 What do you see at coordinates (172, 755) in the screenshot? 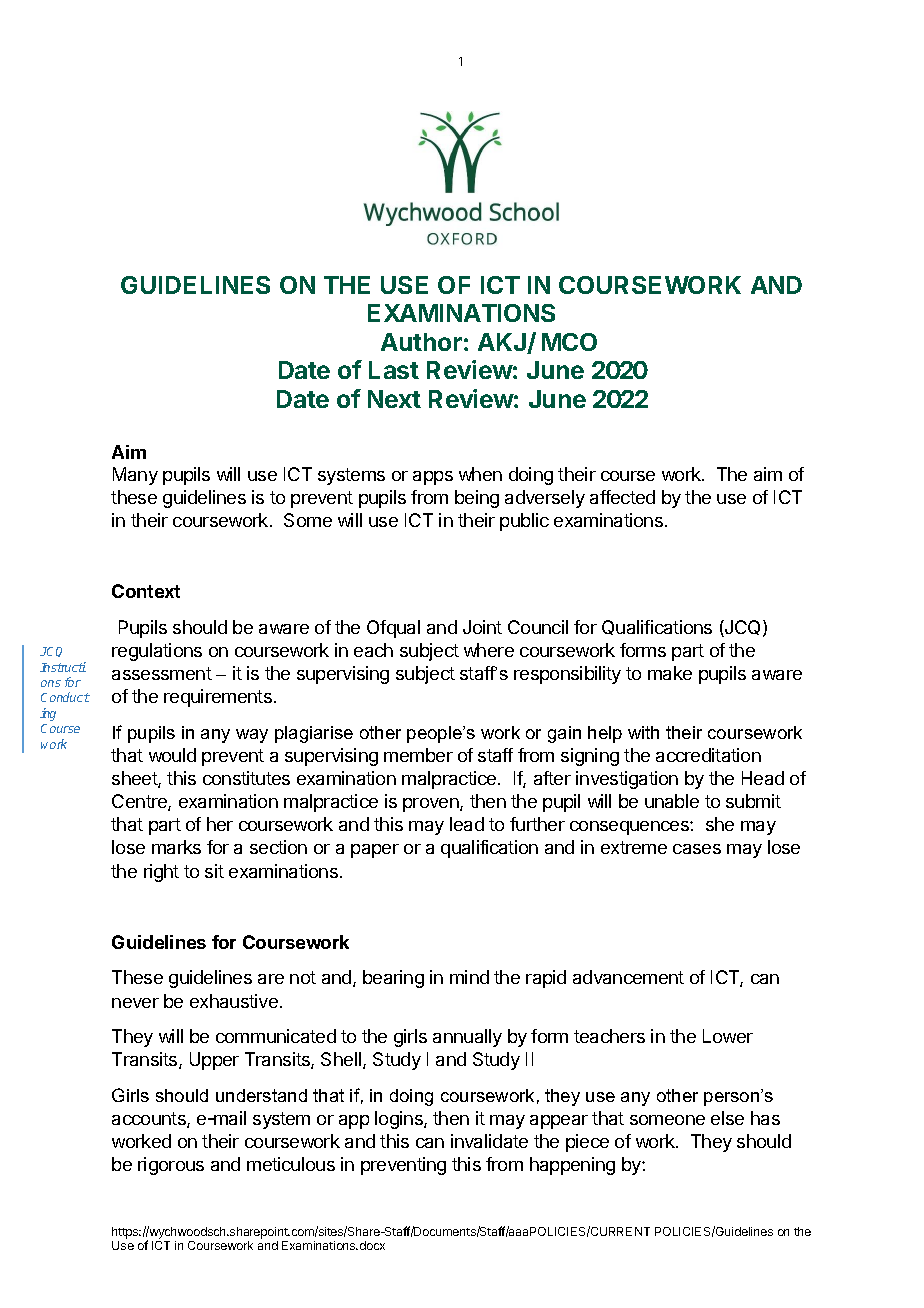
I see `would` at bounding box center [172, 755].
